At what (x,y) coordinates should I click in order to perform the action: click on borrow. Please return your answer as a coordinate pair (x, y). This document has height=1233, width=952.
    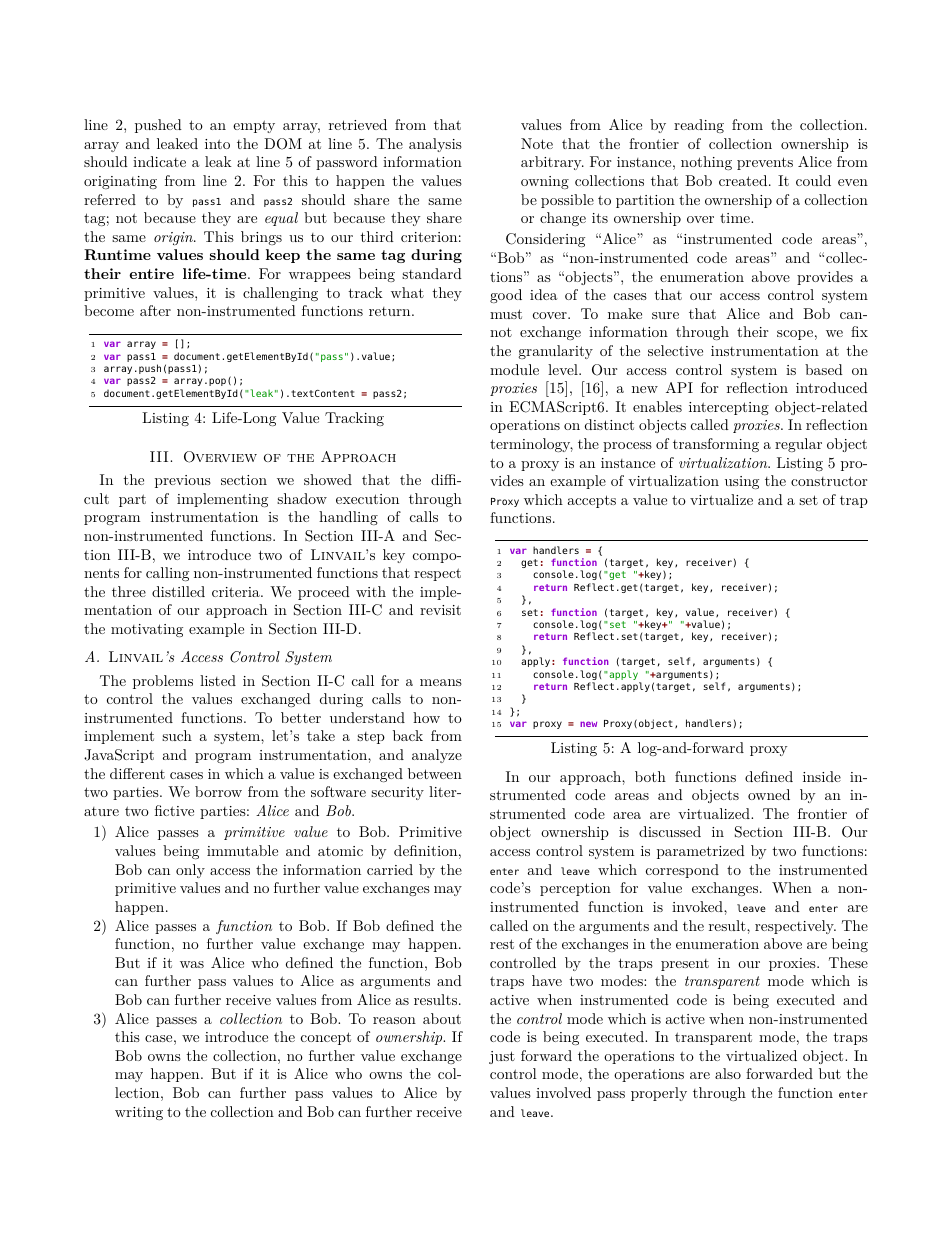
    Looking at the image, I should click on (218, 791).
